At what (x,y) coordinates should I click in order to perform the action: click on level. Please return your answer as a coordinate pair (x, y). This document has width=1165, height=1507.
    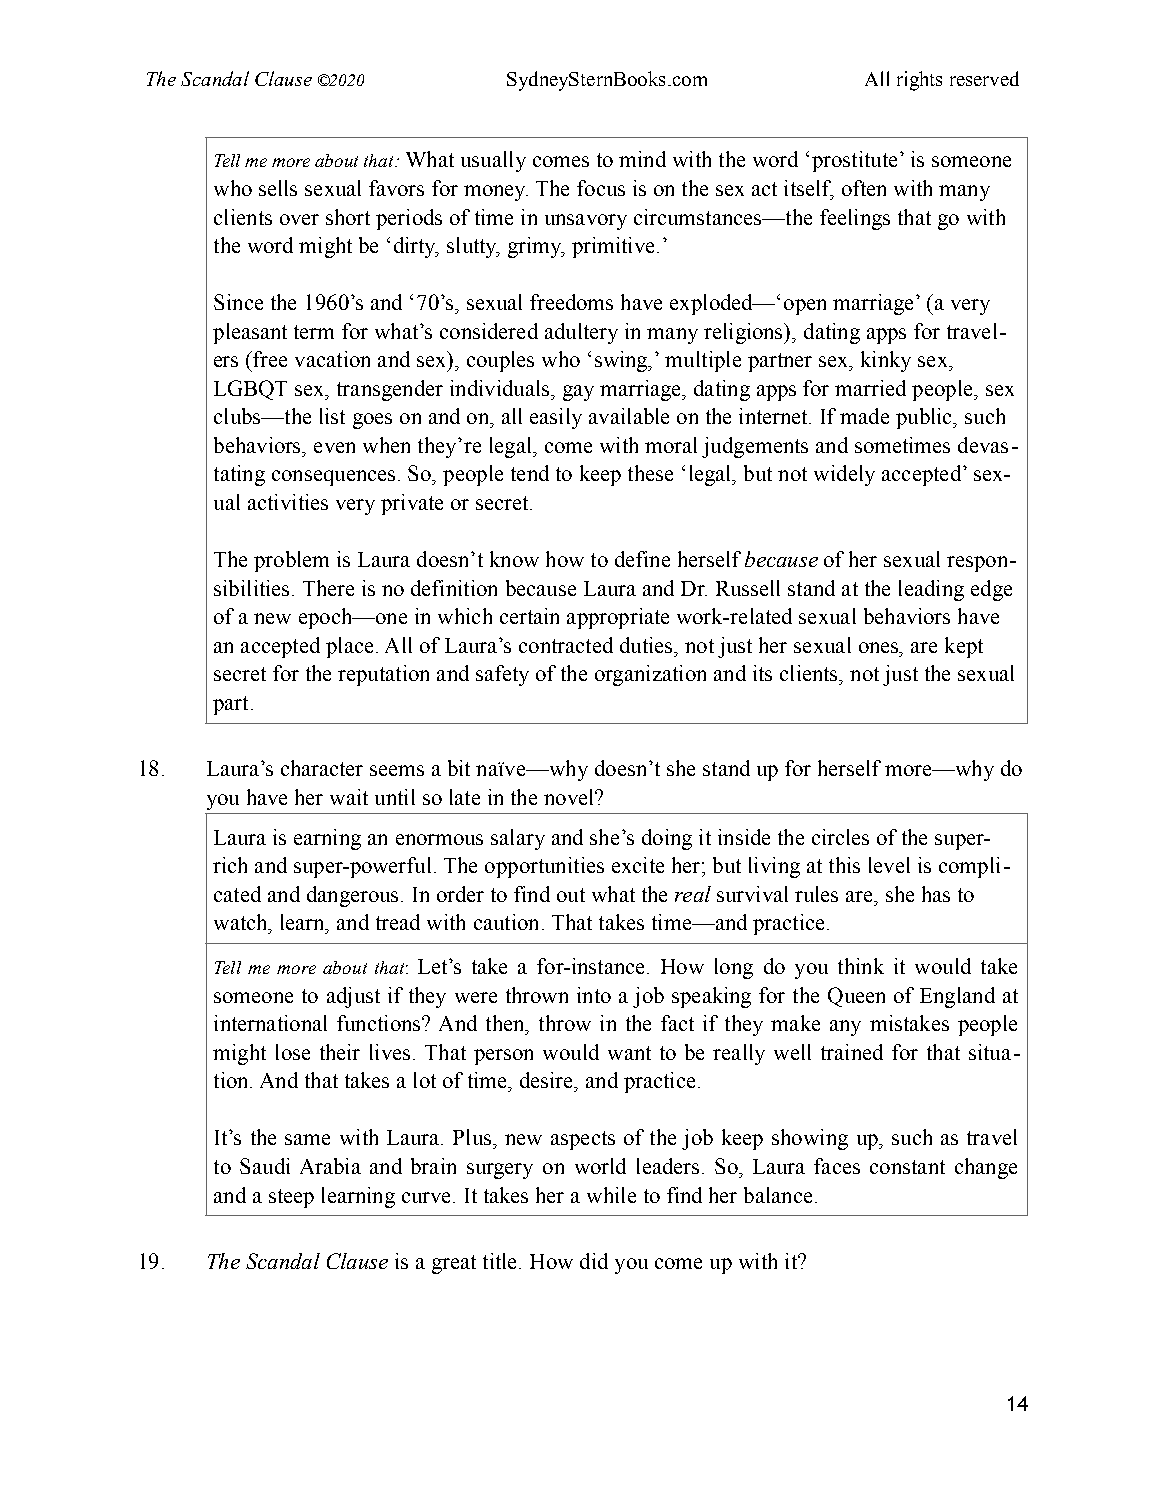
    Looking at the image, I should click on (889, 865).
